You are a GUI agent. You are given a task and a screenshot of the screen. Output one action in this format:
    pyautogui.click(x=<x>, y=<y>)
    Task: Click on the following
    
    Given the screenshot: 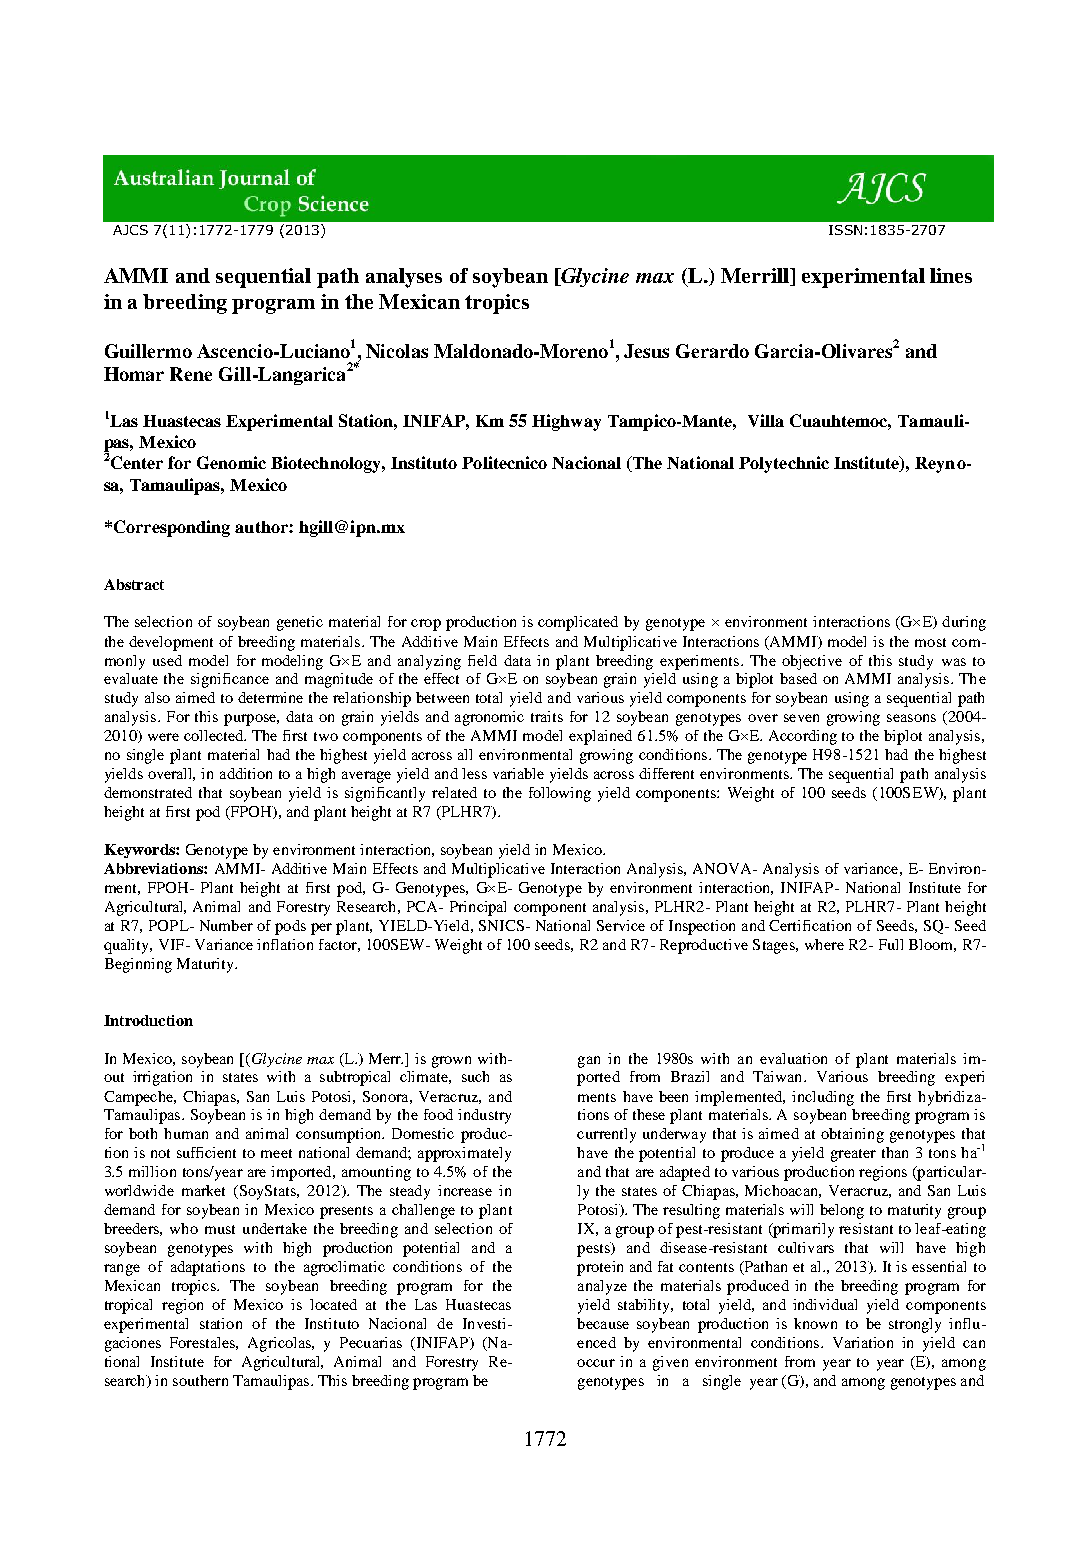 What is the action you would take?
    pyautogui.click(x=560, y=794)
